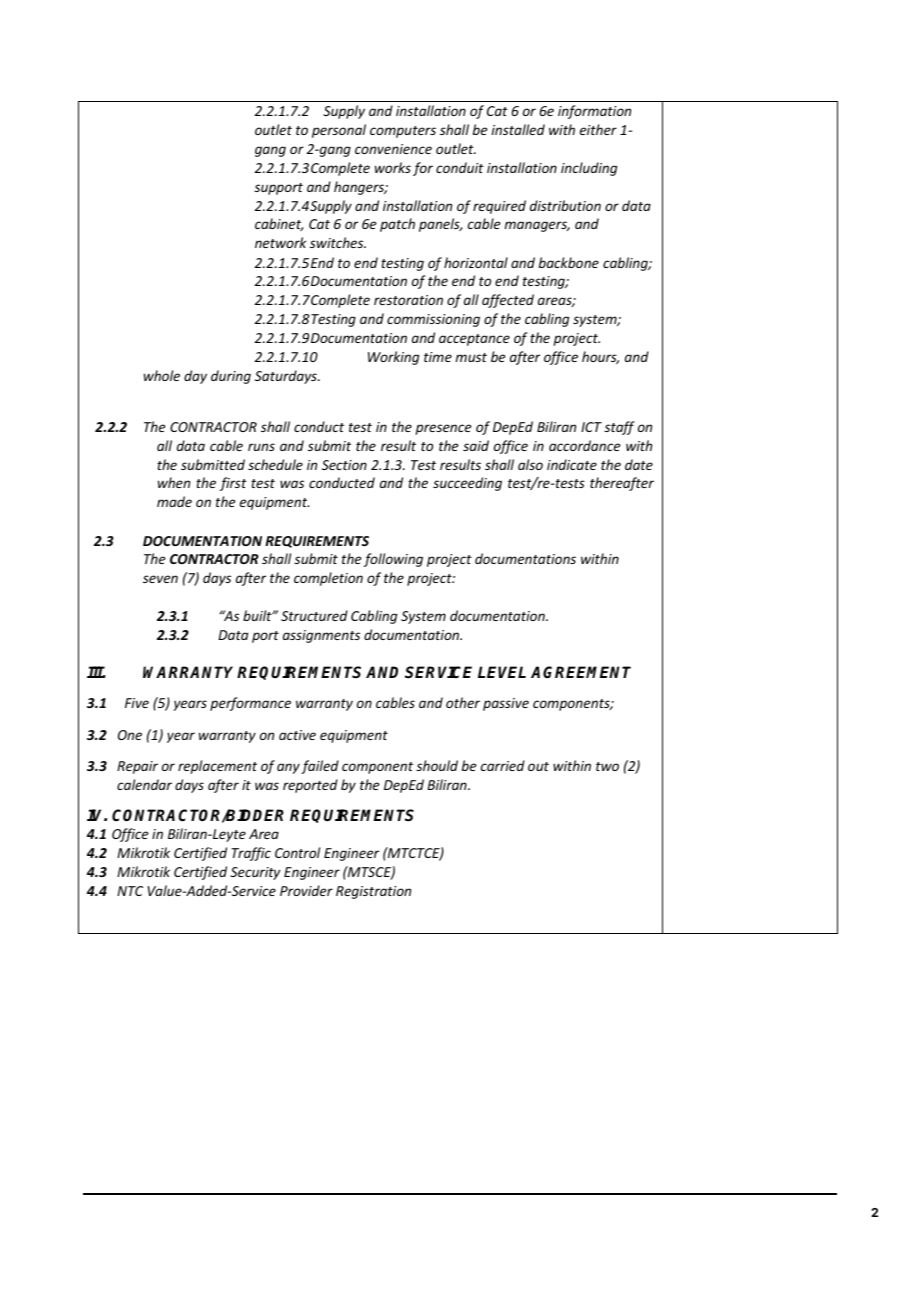 The height and width of the page is (1308, 924). What do you see at coordinates (344, 465) in the page?
I see `Section` at bounding box center [344, 465].
